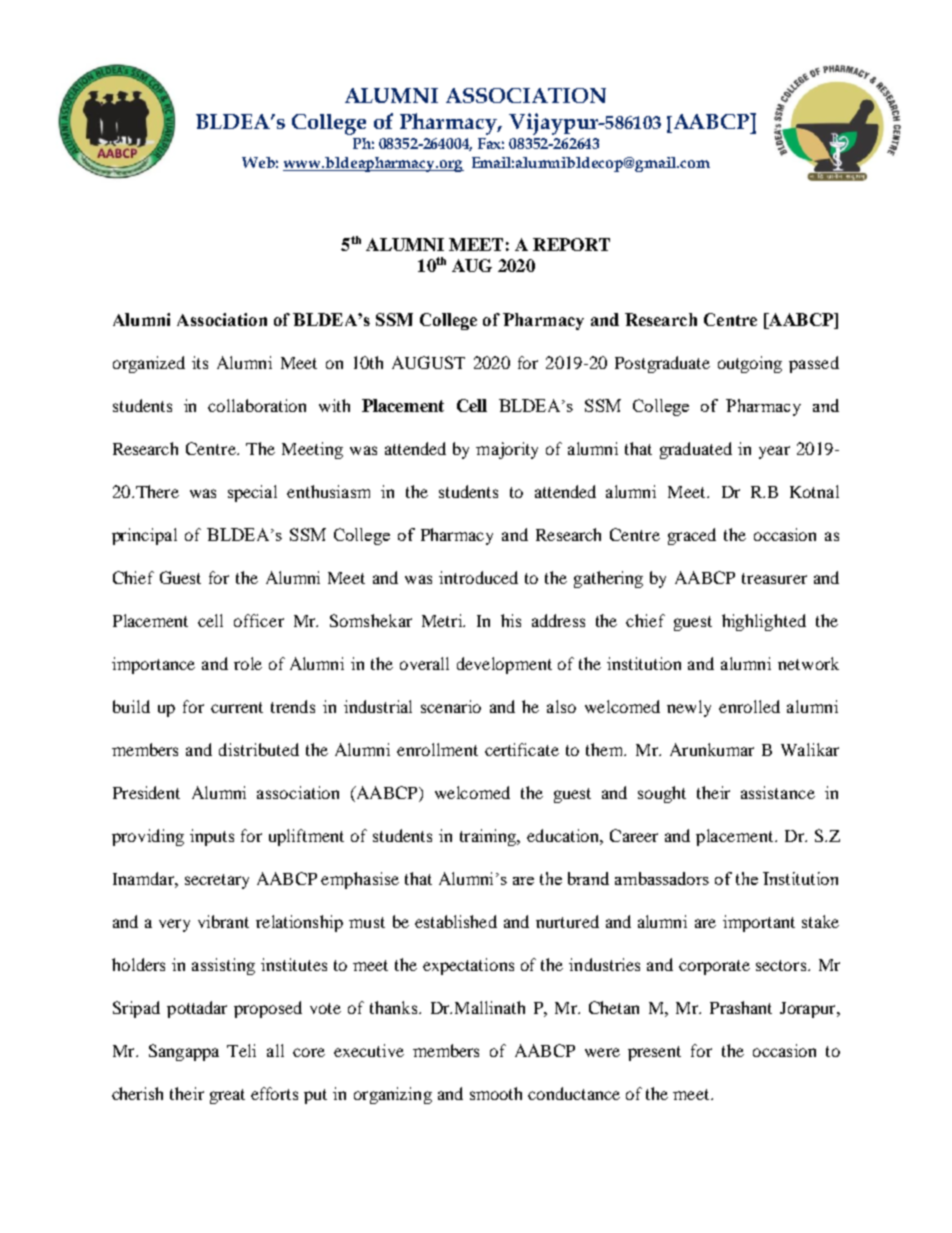 The height and width of the screenshot is (1233, 952). What do you see at coordinates (257, 405) in the screenshot?
I see `collaboration` at bounding box center [257, 405].
